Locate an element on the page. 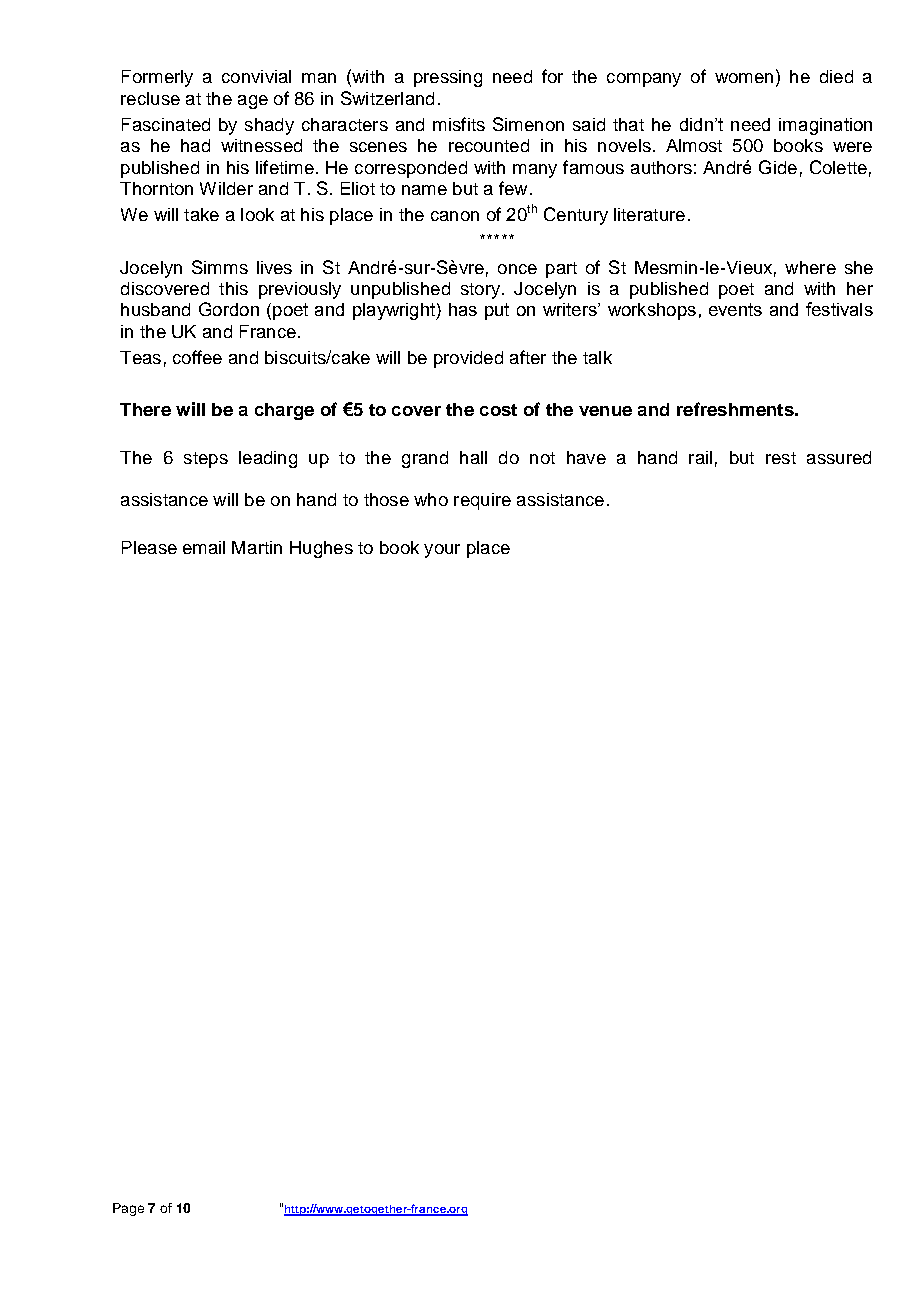 The height and width of the page is (1308, 924). steps is located at coordinates (206, 460).
